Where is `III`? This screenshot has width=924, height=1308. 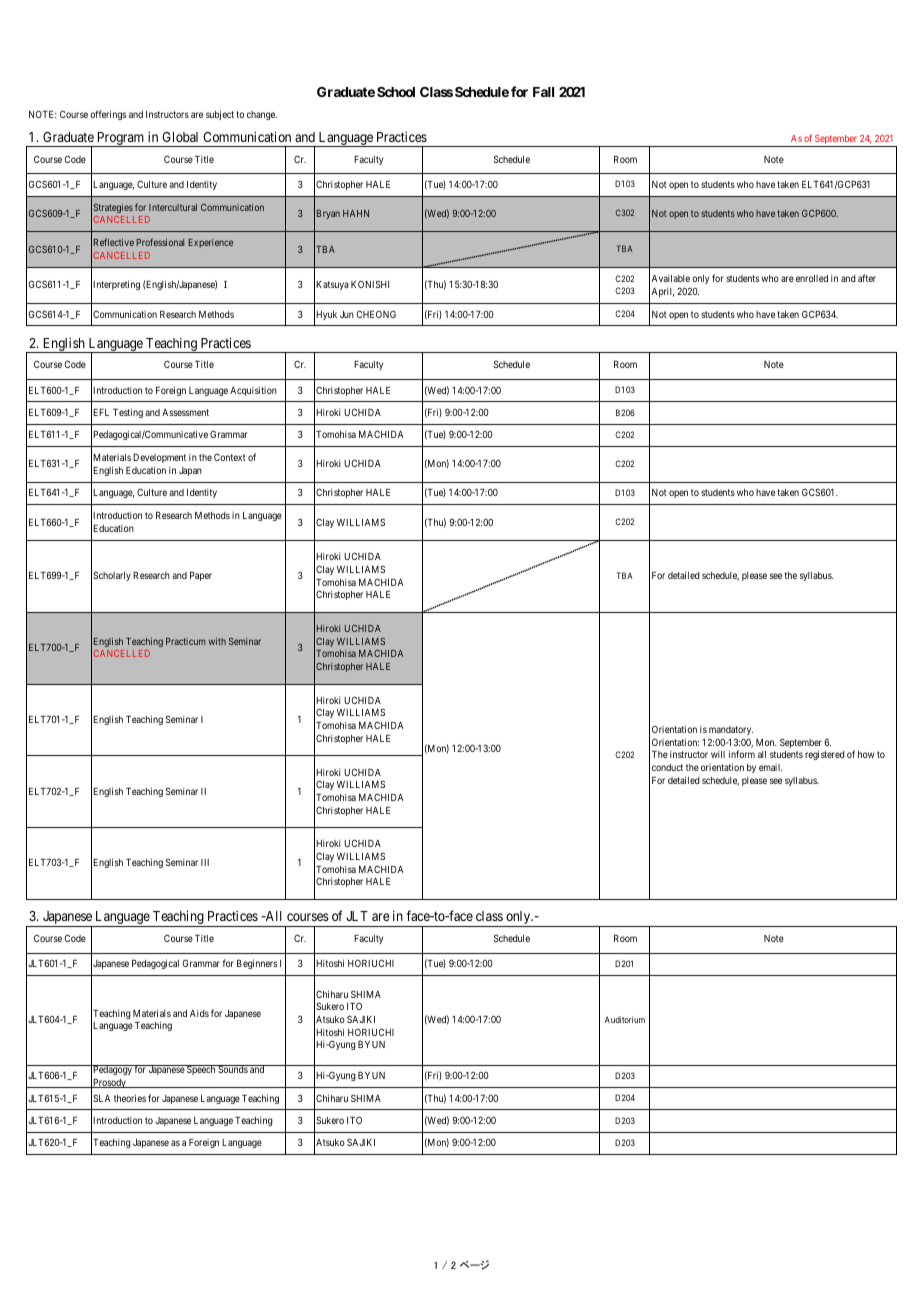 III is located at coordinates (205, 862).
